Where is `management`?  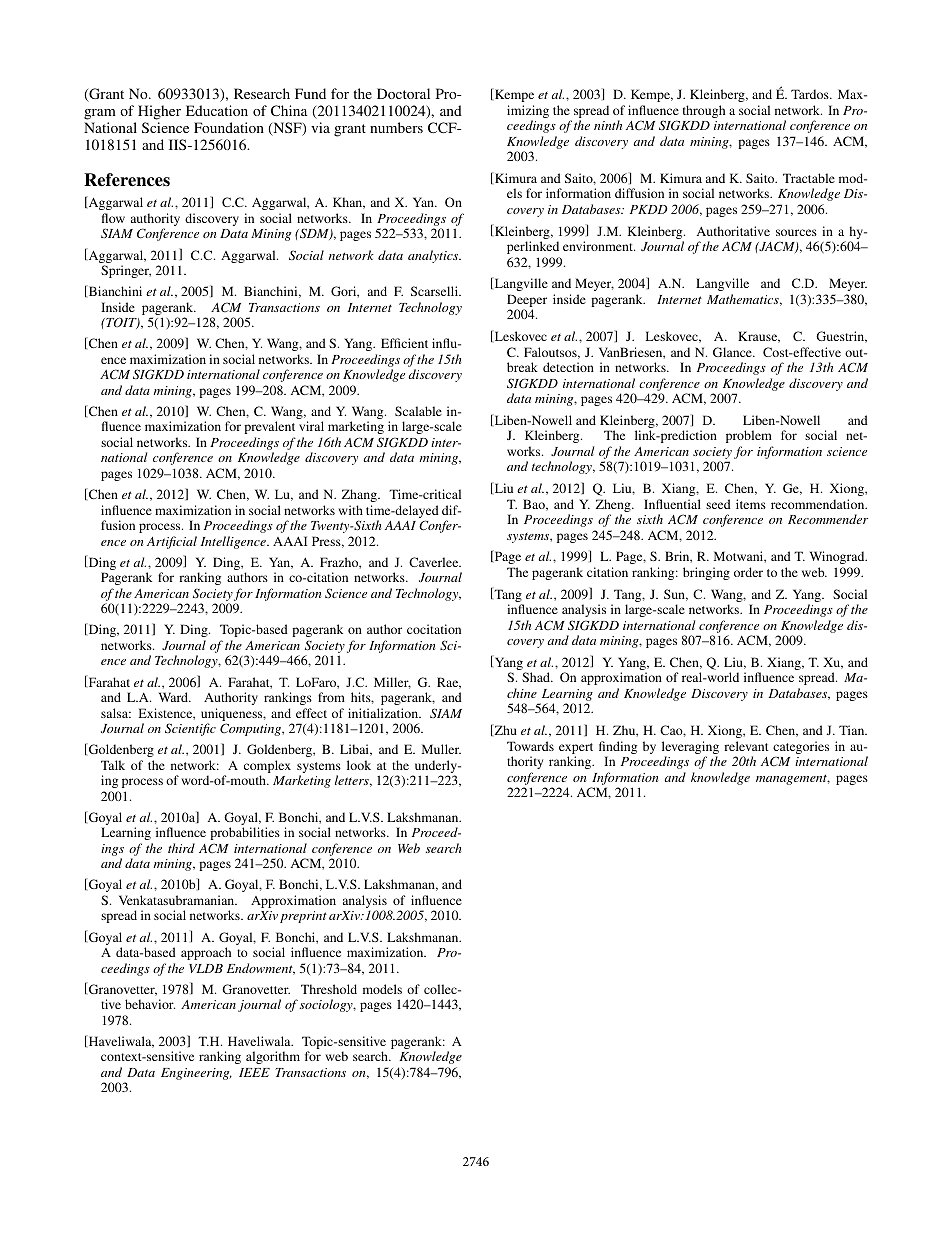
management is located at coordinates (793, 779).
